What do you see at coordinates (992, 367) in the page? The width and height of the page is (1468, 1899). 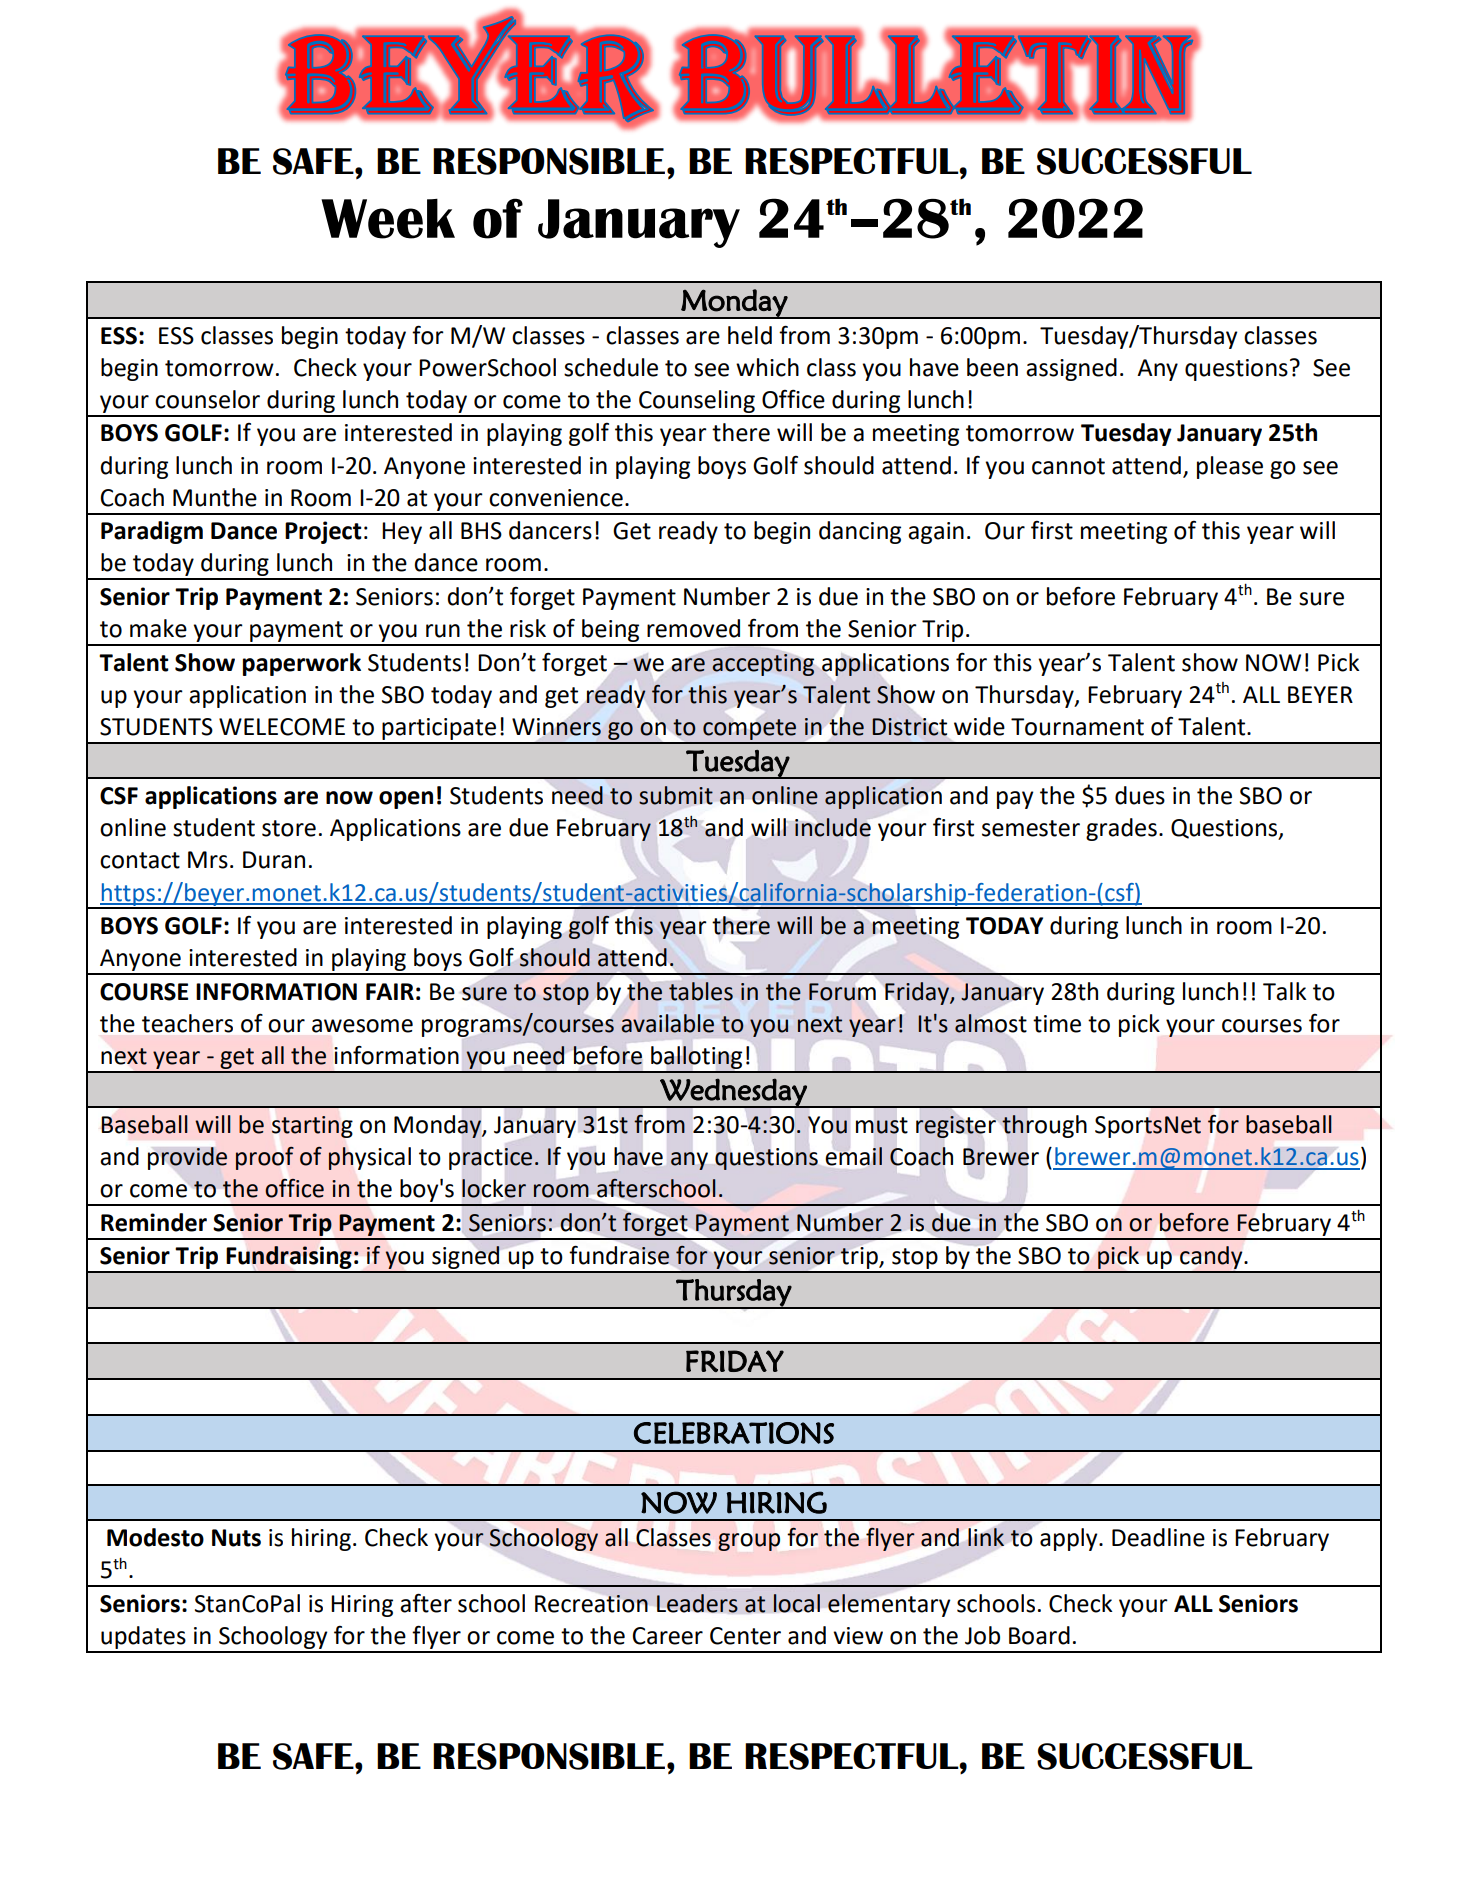 I see `been` at bounding box center [992, 367].
